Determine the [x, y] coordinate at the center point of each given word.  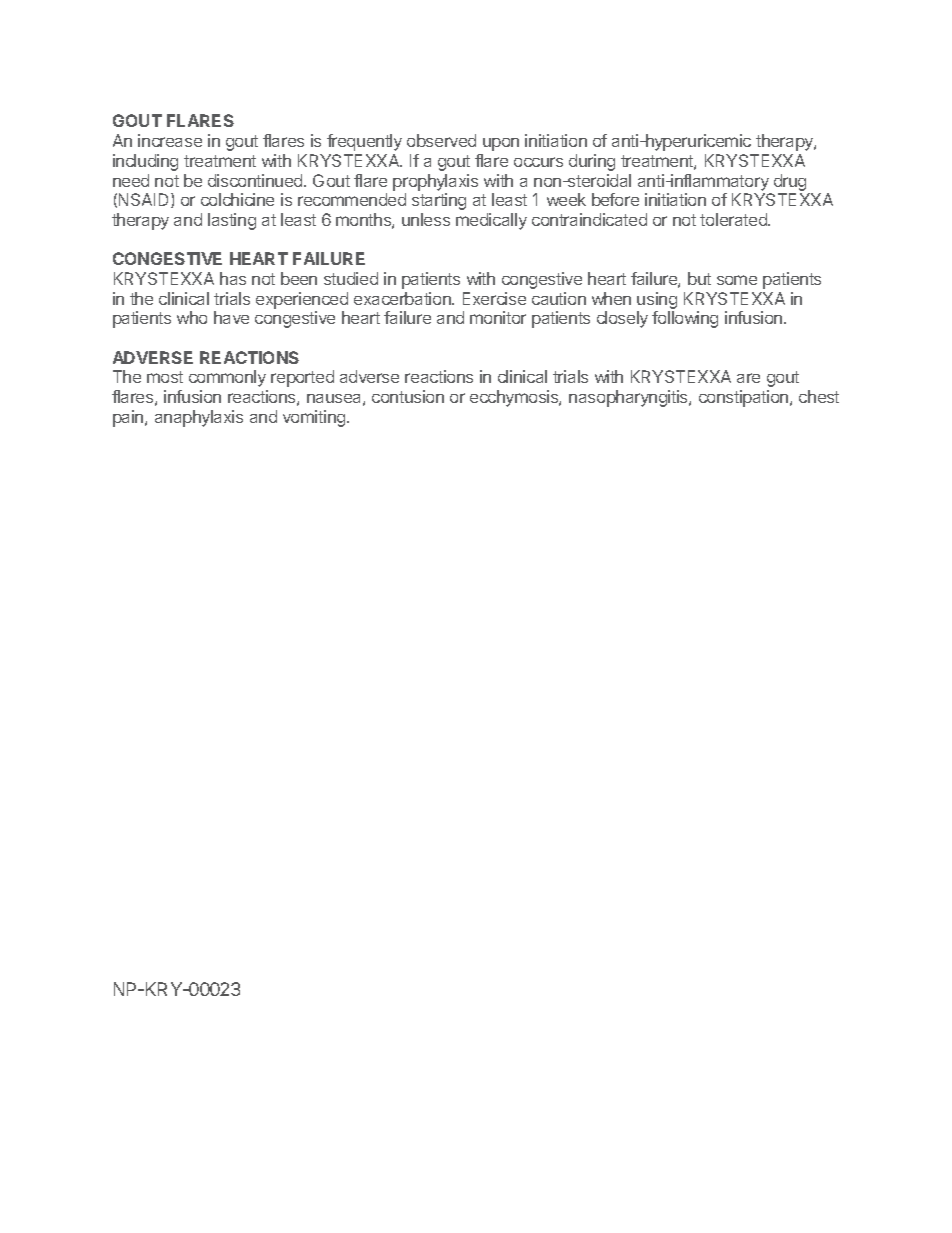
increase [170, 140]
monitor [498, 317]
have [231, 317]
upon [501, 144]
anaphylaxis [199, 418]
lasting [232, 221]
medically [491, 221]
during [592, 162]
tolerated [734, 219]
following [685, 319]
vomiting [315, 418]
